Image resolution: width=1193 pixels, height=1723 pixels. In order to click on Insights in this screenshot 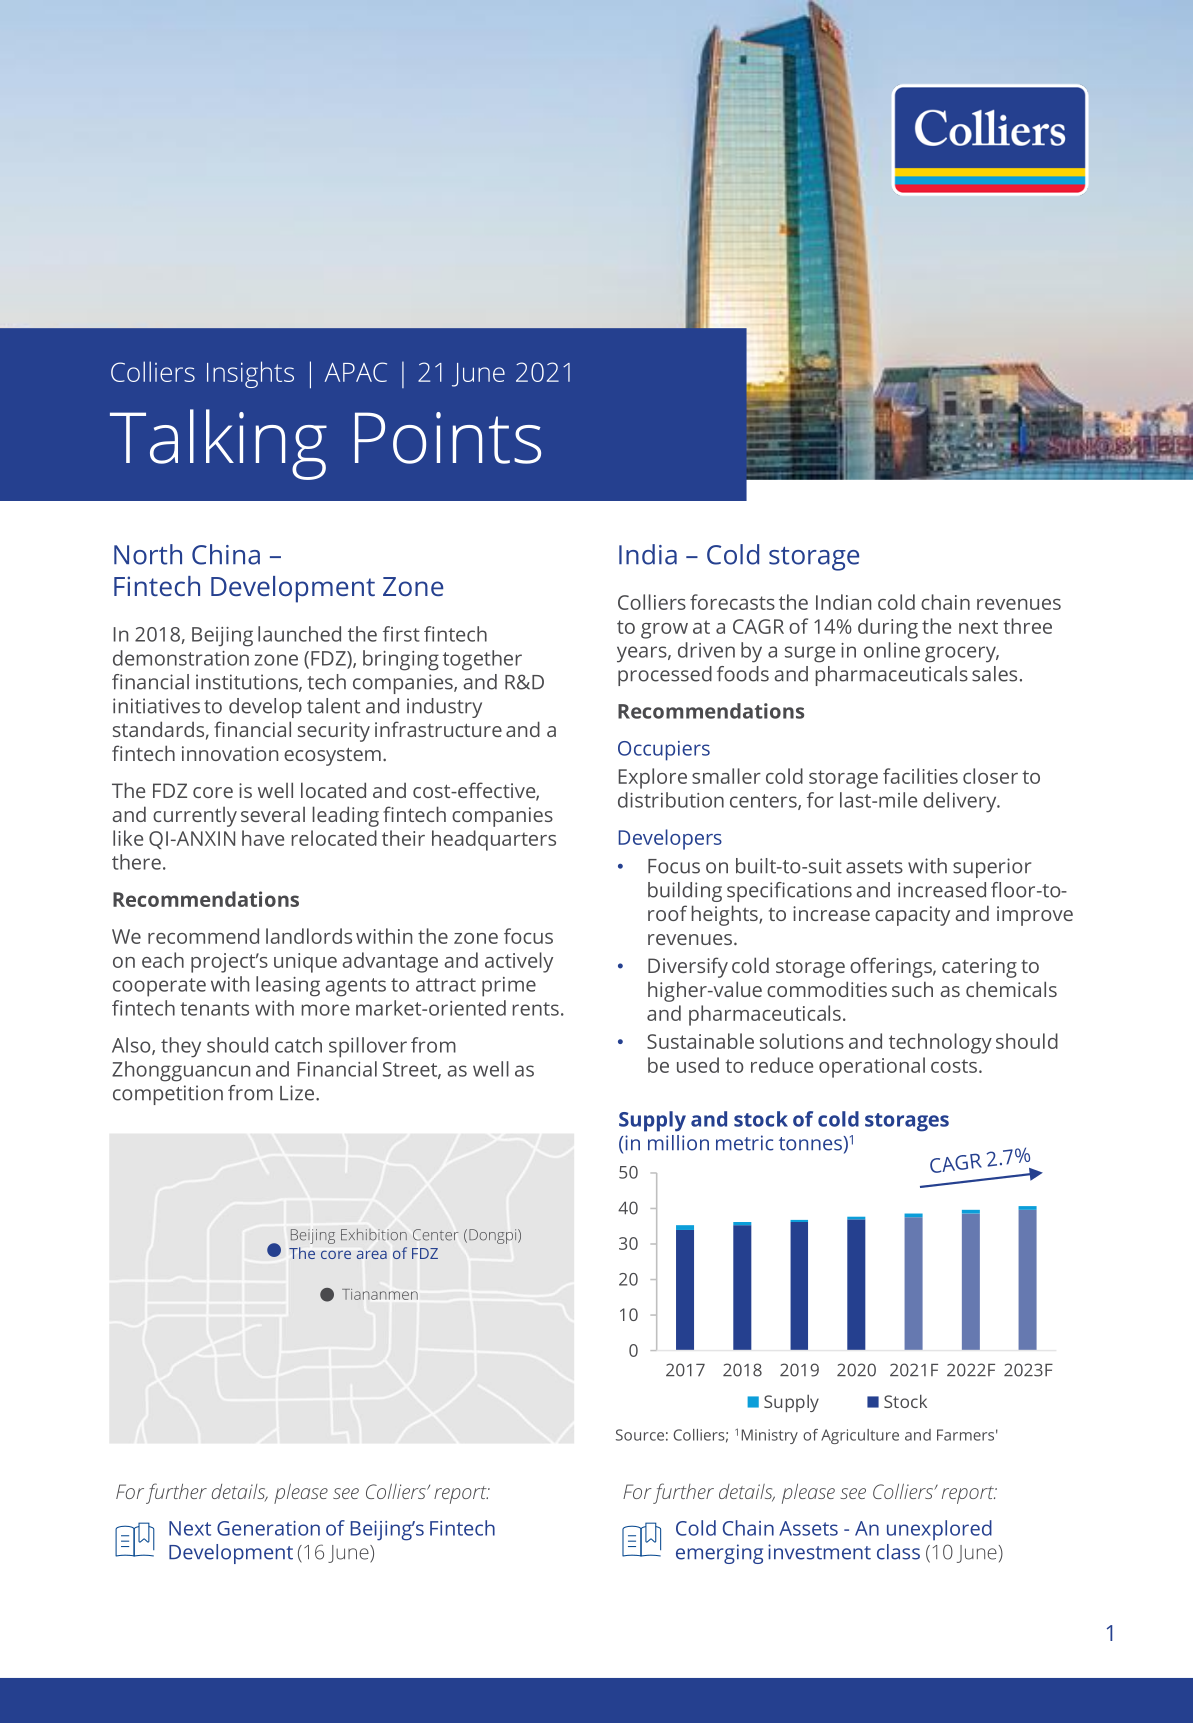, I will do `click(250, 374)`.
